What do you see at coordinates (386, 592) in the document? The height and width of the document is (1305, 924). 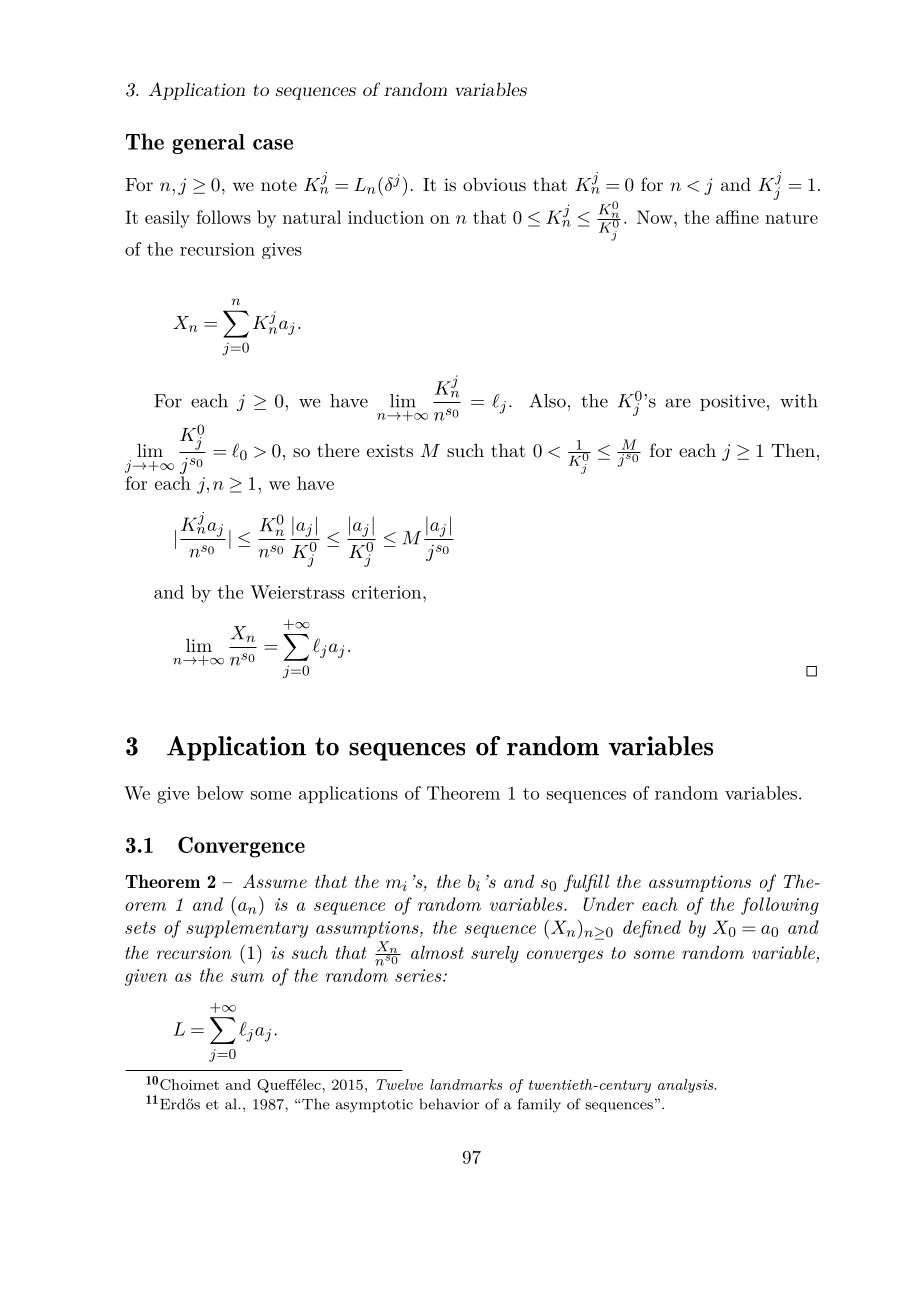 I see `criterion` at bounding box center [386, 592].
